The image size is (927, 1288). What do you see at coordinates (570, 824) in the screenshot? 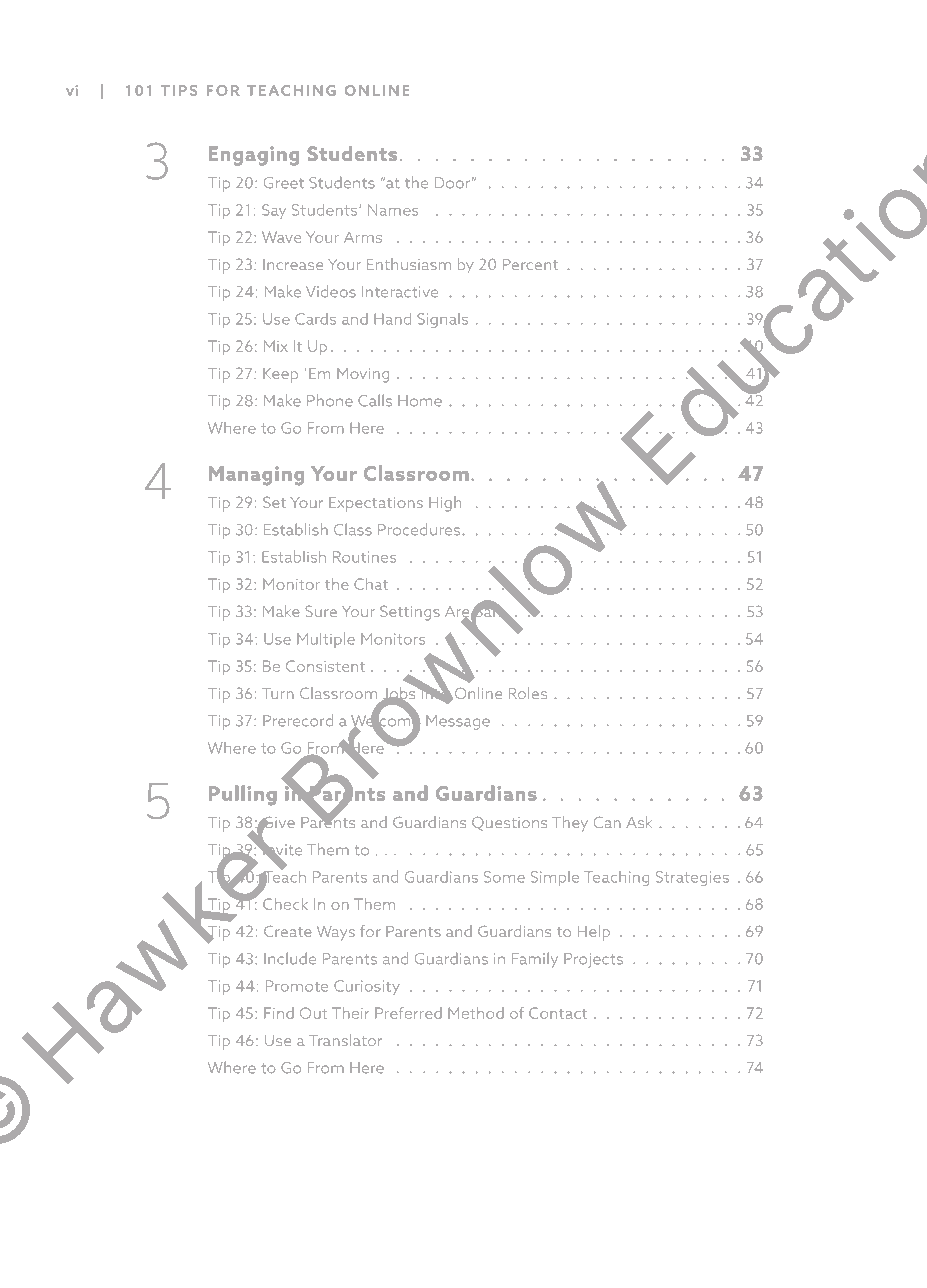
I see `They` at bounding box center [570, 824].
